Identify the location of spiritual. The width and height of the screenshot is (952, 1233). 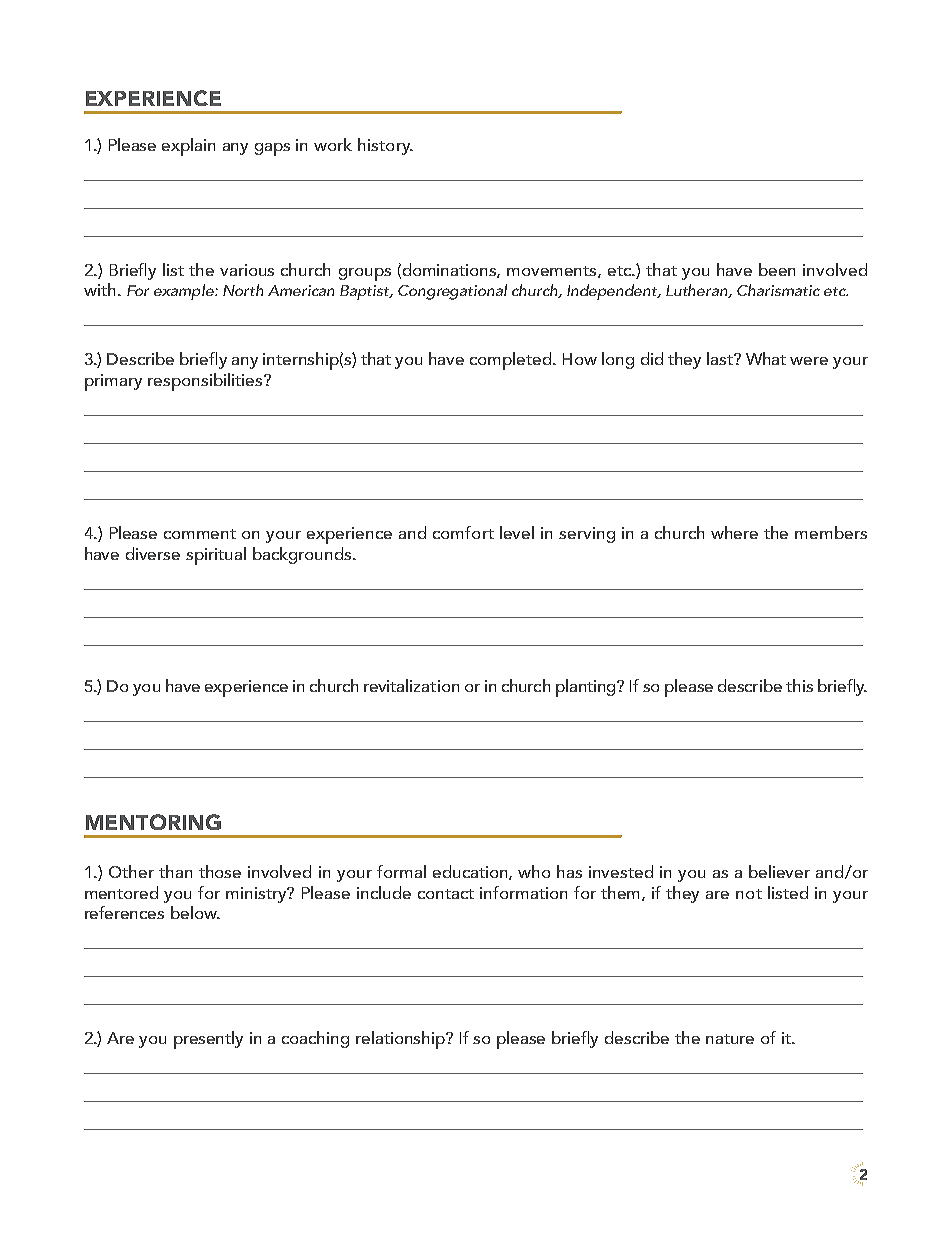
(216, 556).
